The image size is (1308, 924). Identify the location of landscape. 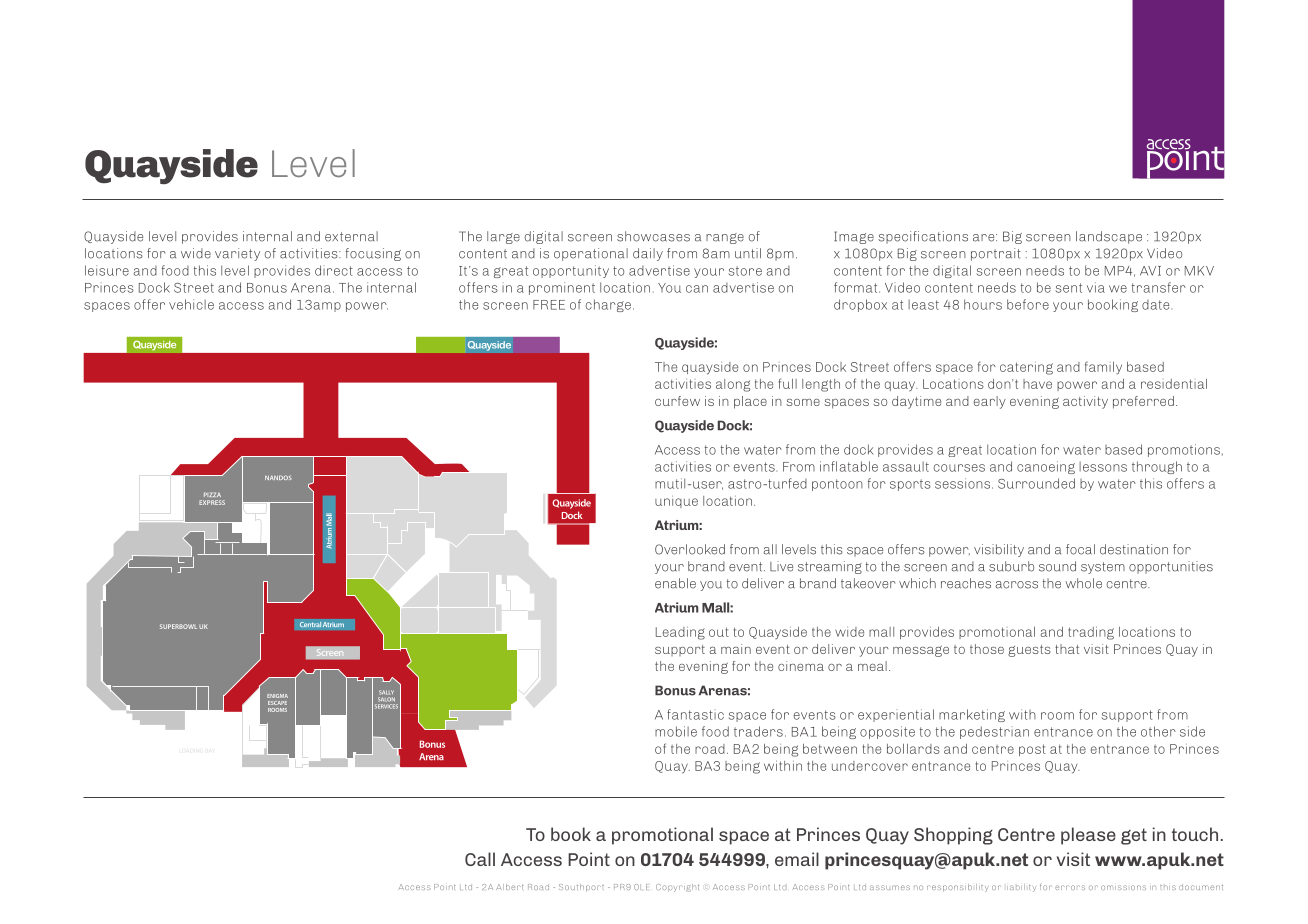
(1109, 237).
